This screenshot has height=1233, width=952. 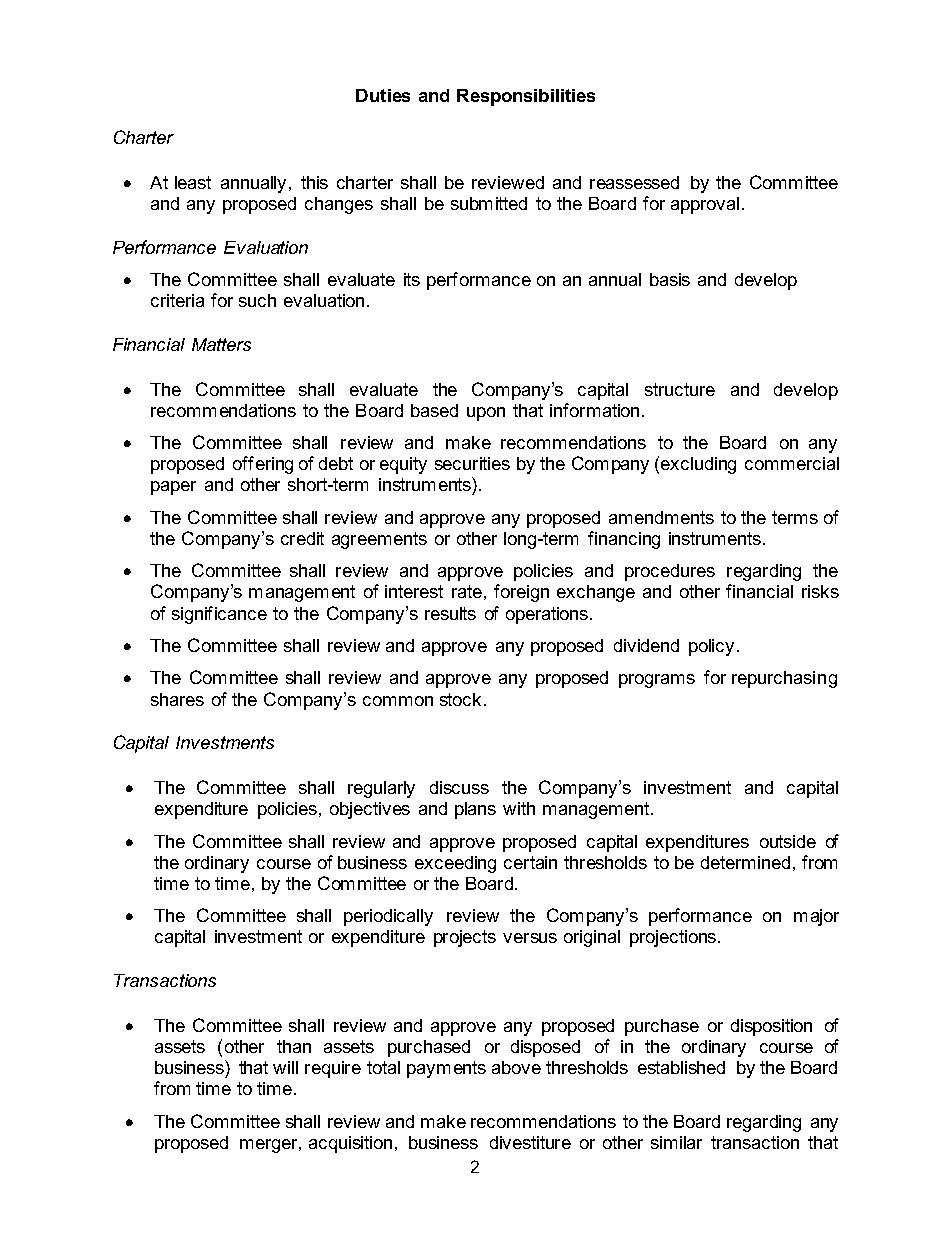 I want to click on foreign, so click(x=521, y=593).
